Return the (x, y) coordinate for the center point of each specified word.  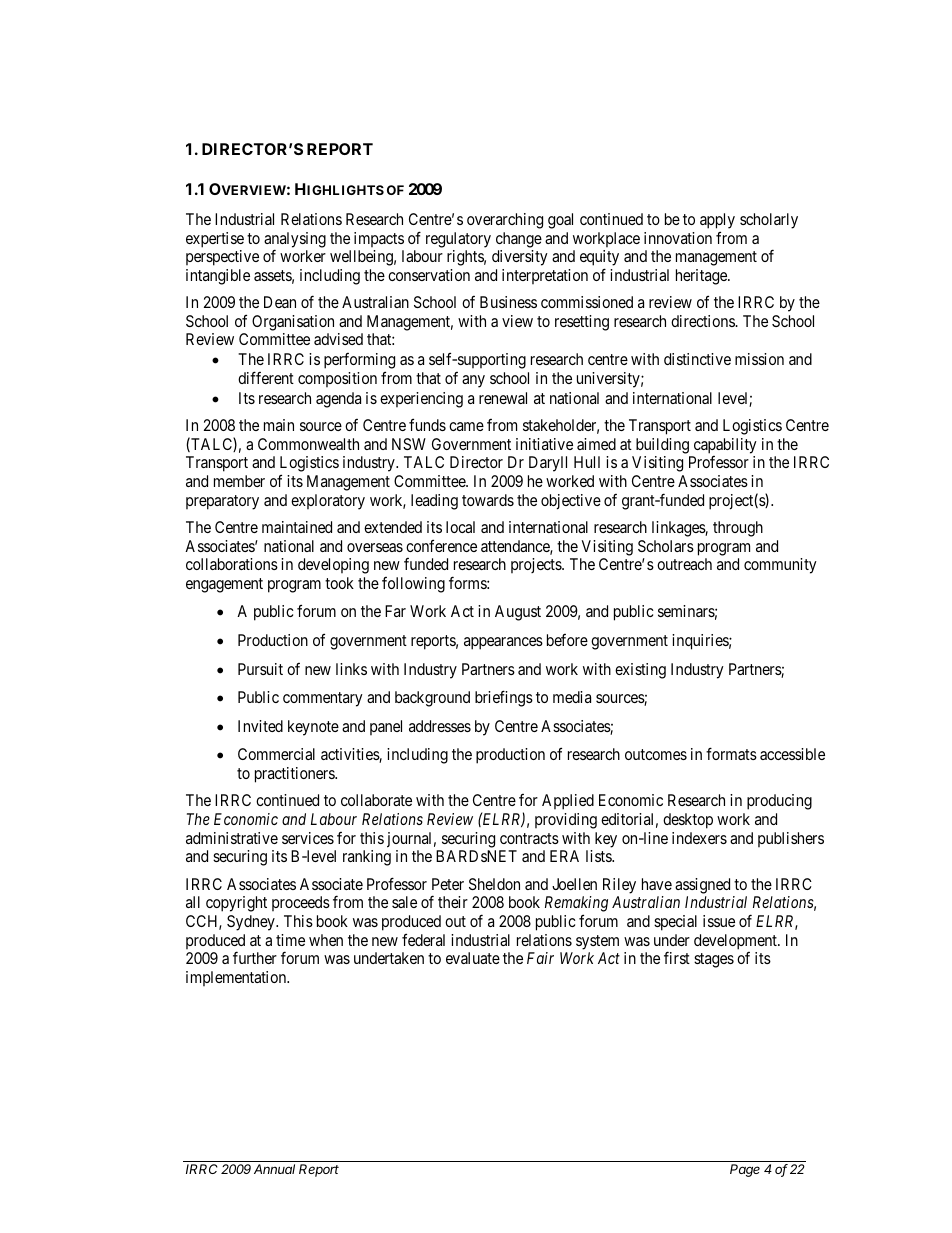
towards (488, 500)
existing (640, 671)
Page (745, 1170)
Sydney (252, 923)
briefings (504, 698)
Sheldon (494, 884)
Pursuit (260, 669)
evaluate (473, 958)
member (239, 481)
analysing (295, 241)
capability (725, 446)
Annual (274, 1169)
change (519, 240)
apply (717, 221)
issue (719, 921)
